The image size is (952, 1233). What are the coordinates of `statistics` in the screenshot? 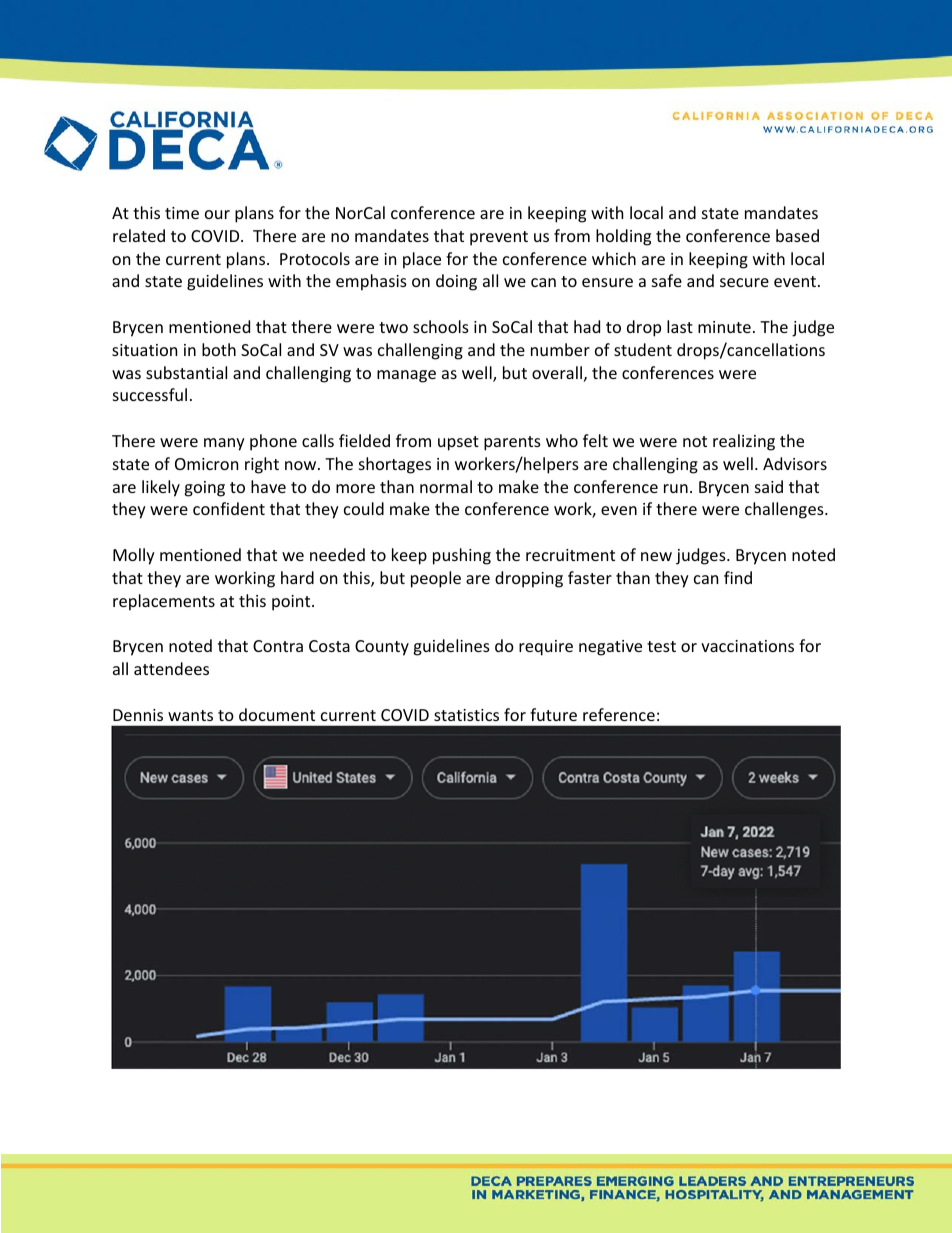 It's located at (466, 715).
